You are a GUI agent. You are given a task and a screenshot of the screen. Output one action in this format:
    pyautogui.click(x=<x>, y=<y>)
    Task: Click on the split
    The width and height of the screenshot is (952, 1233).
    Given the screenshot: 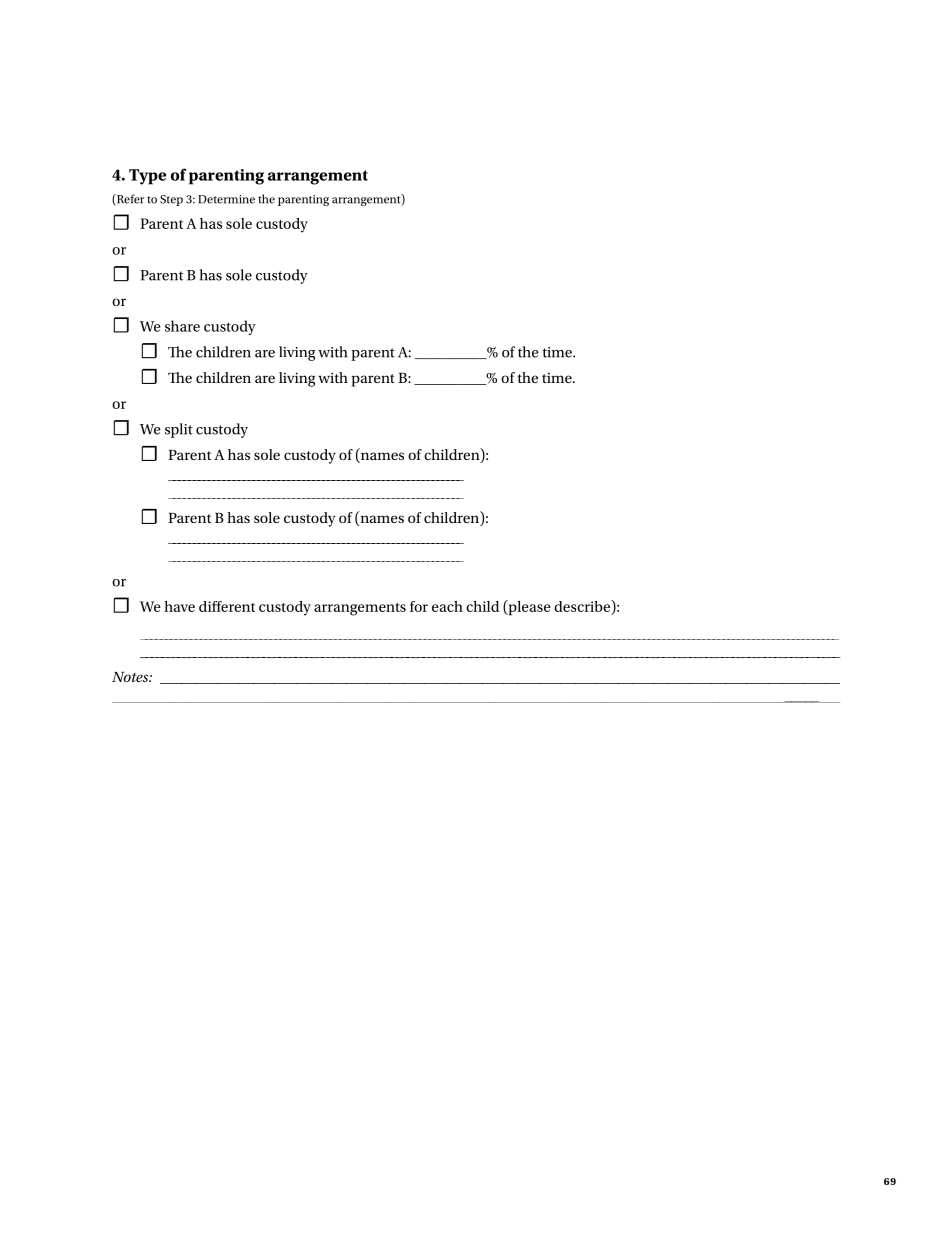 What is the action you would take?
    pyautogui.click(x=179, y=430)
